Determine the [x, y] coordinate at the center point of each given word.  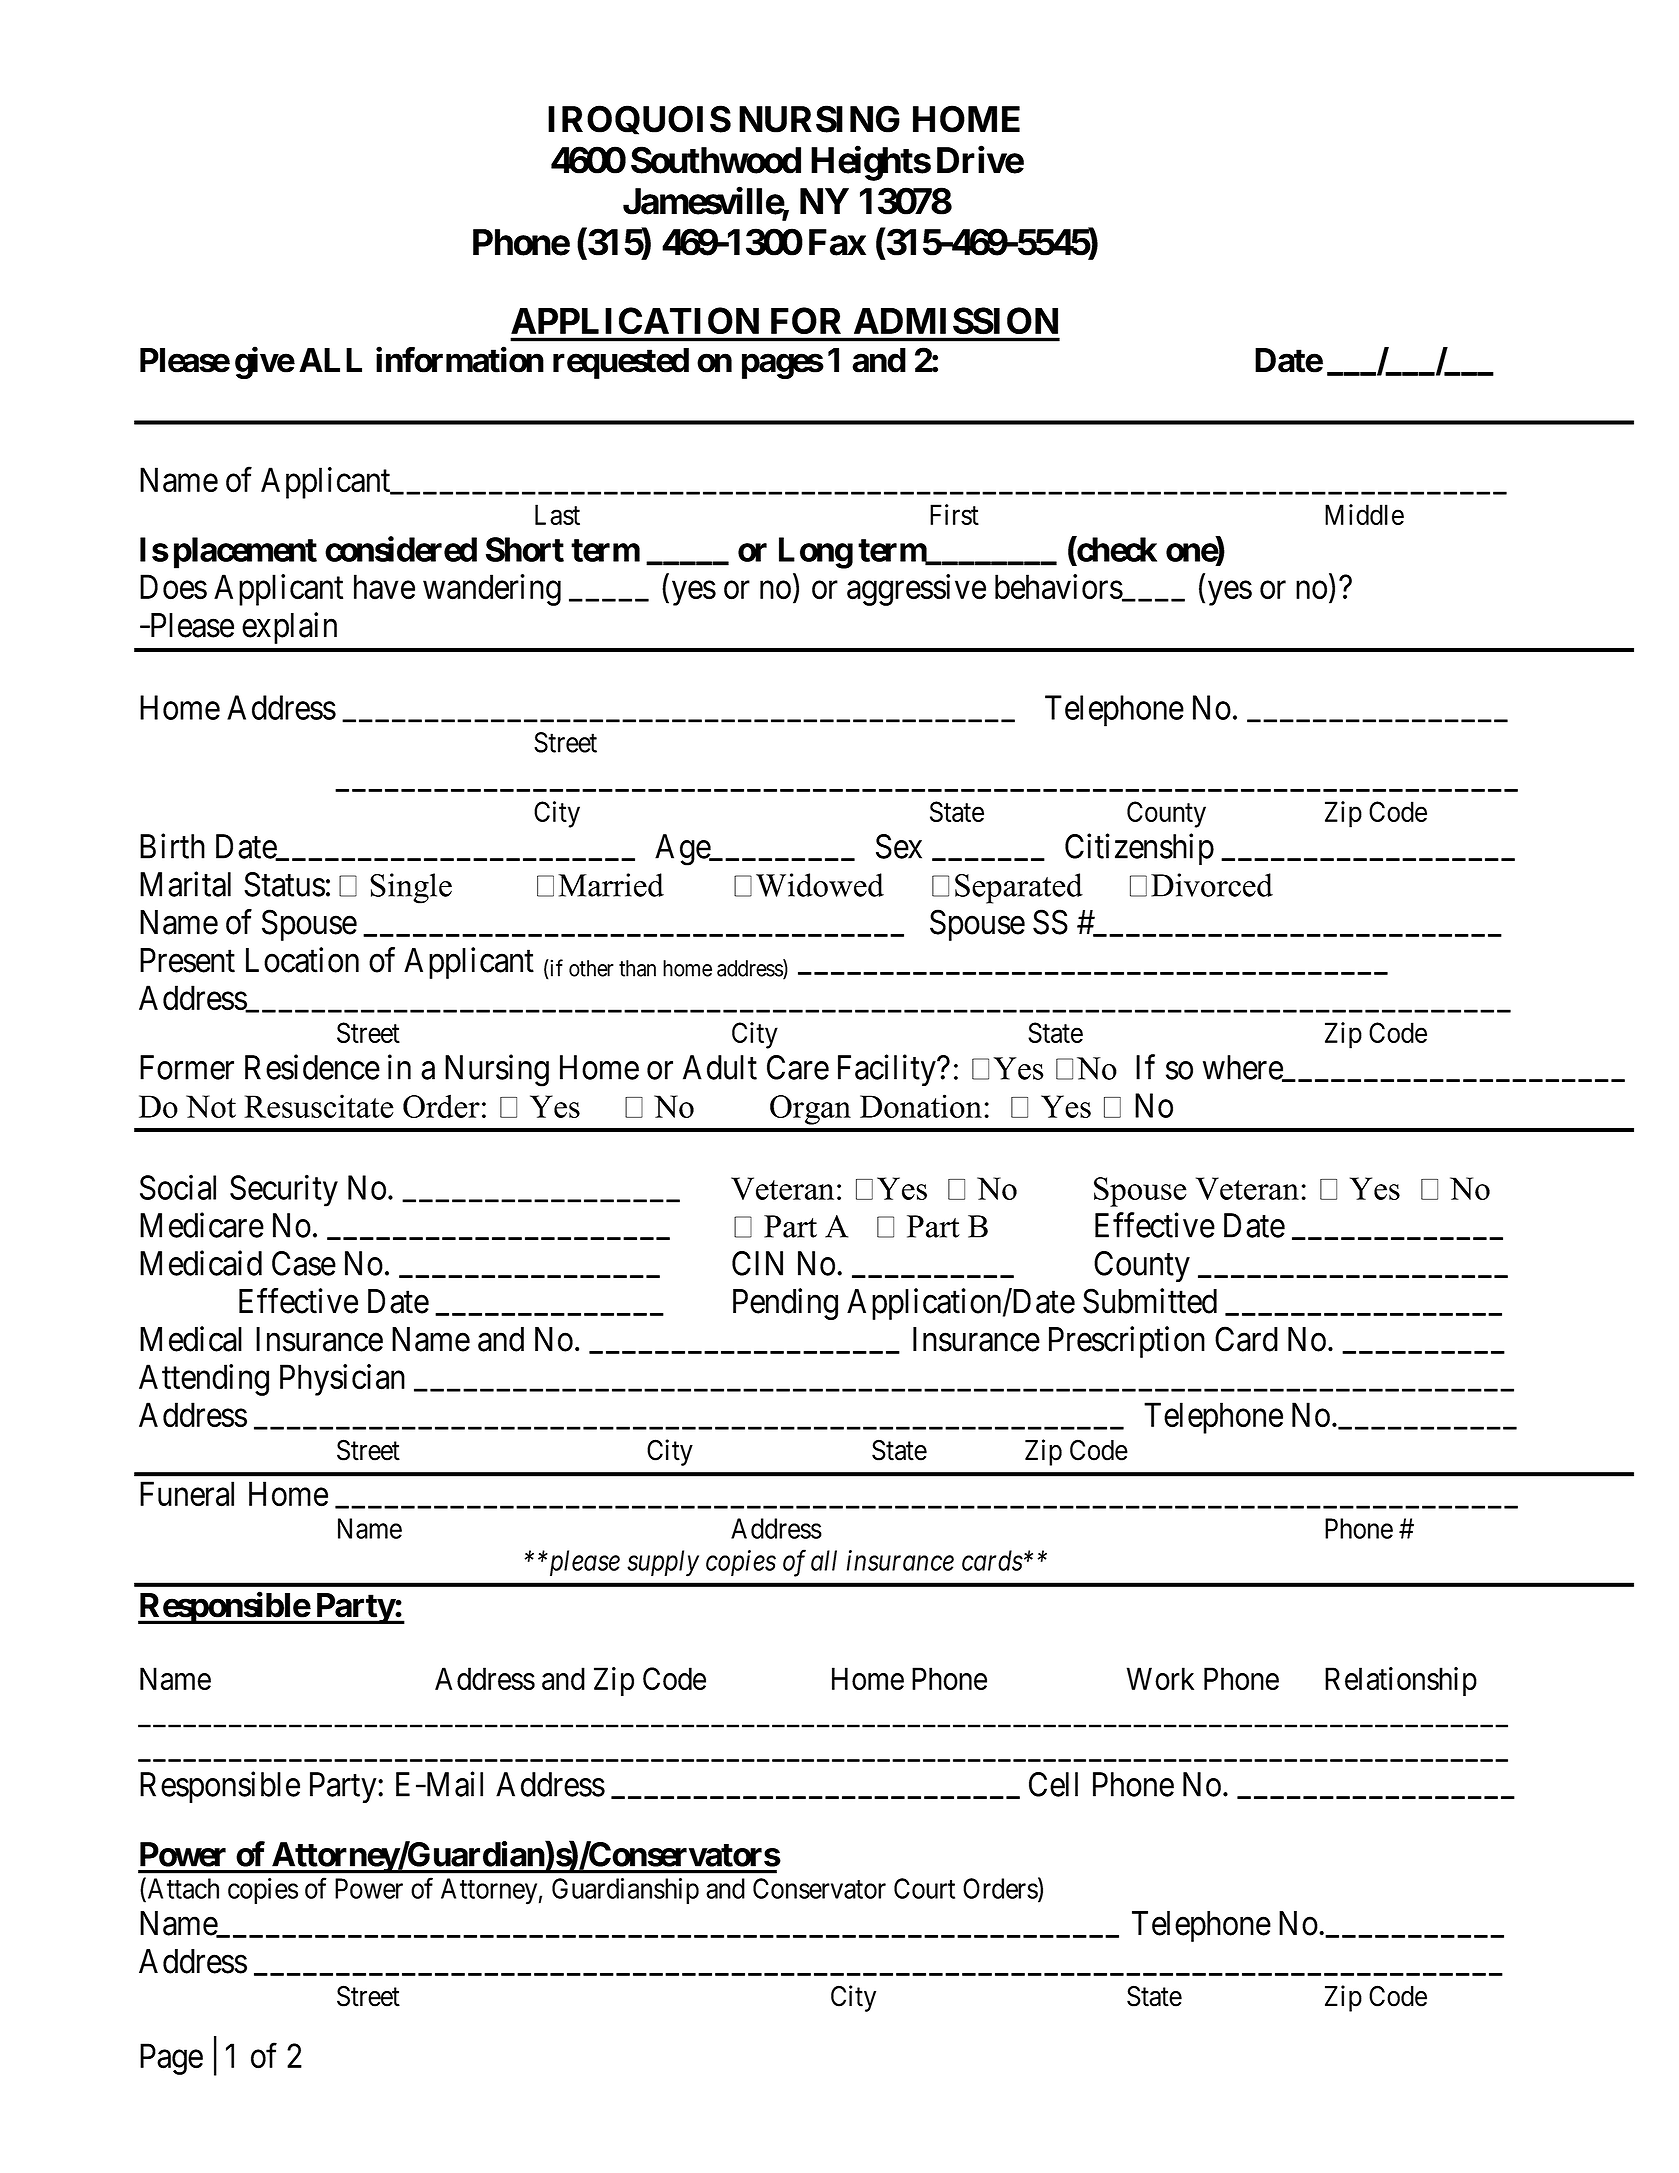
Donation [921, 1106]
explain [289, 628]
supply [663, 1563]
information [460, 360]
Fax [837, 242]
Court [924, 1888]
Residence [312, 1067]
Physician [342, 1380]
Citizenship [1139, 849]
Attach [182, 1889]
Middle [1364, 514]
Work [1160, 1678]
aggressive [916, 590]
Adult [720, 1067]
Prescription [1127, 1342]
